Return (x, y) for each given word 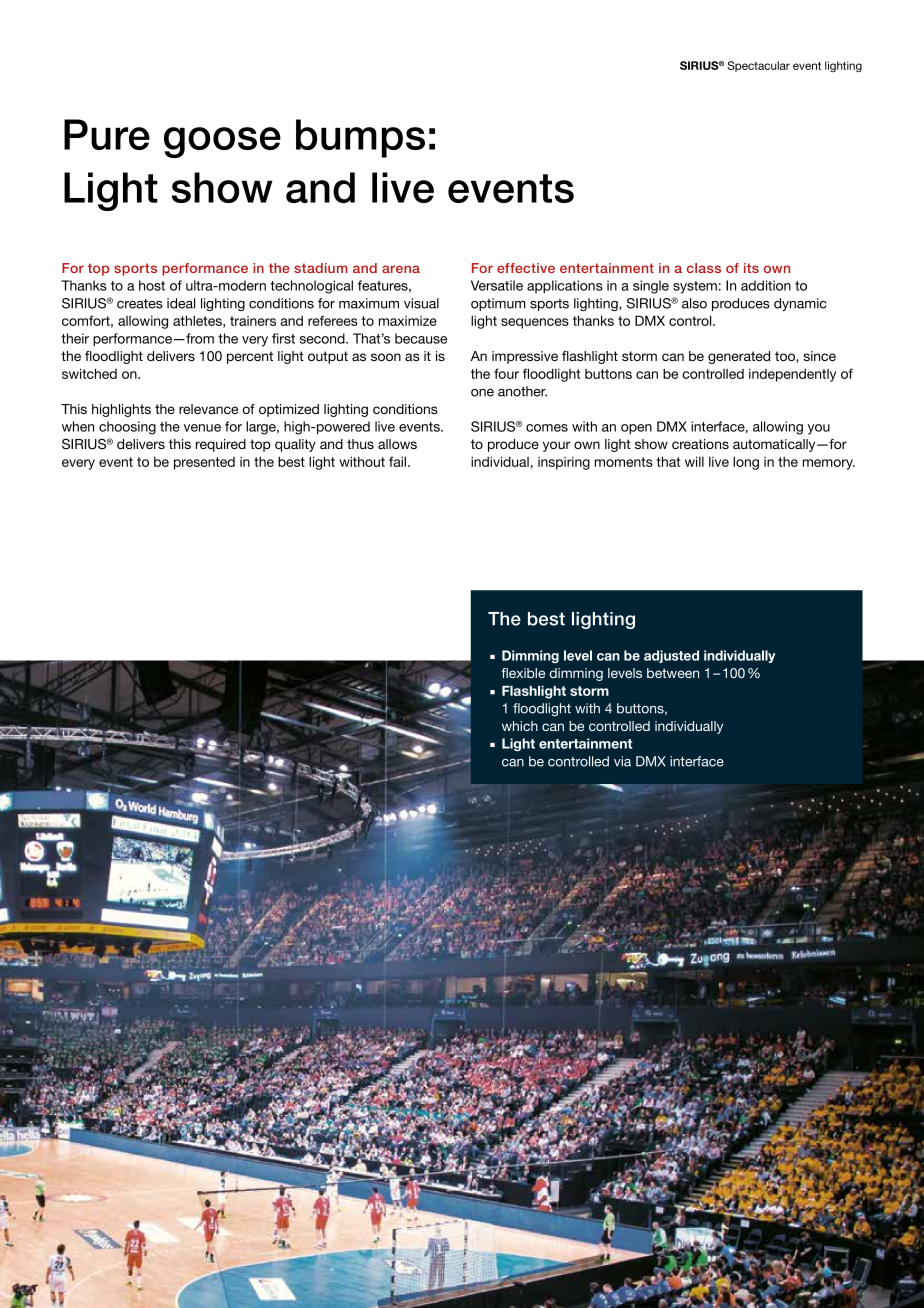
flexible (523, 673)
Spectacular (758, 66)
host (152, 285)
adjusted (671, 656)
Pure (107, 134)
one (482, 393)
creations (700, 444)
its (751, 268)
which (520, 726)
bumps (360, 138)
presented (204, 463)
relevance (208, 409)
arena (401, 269)
